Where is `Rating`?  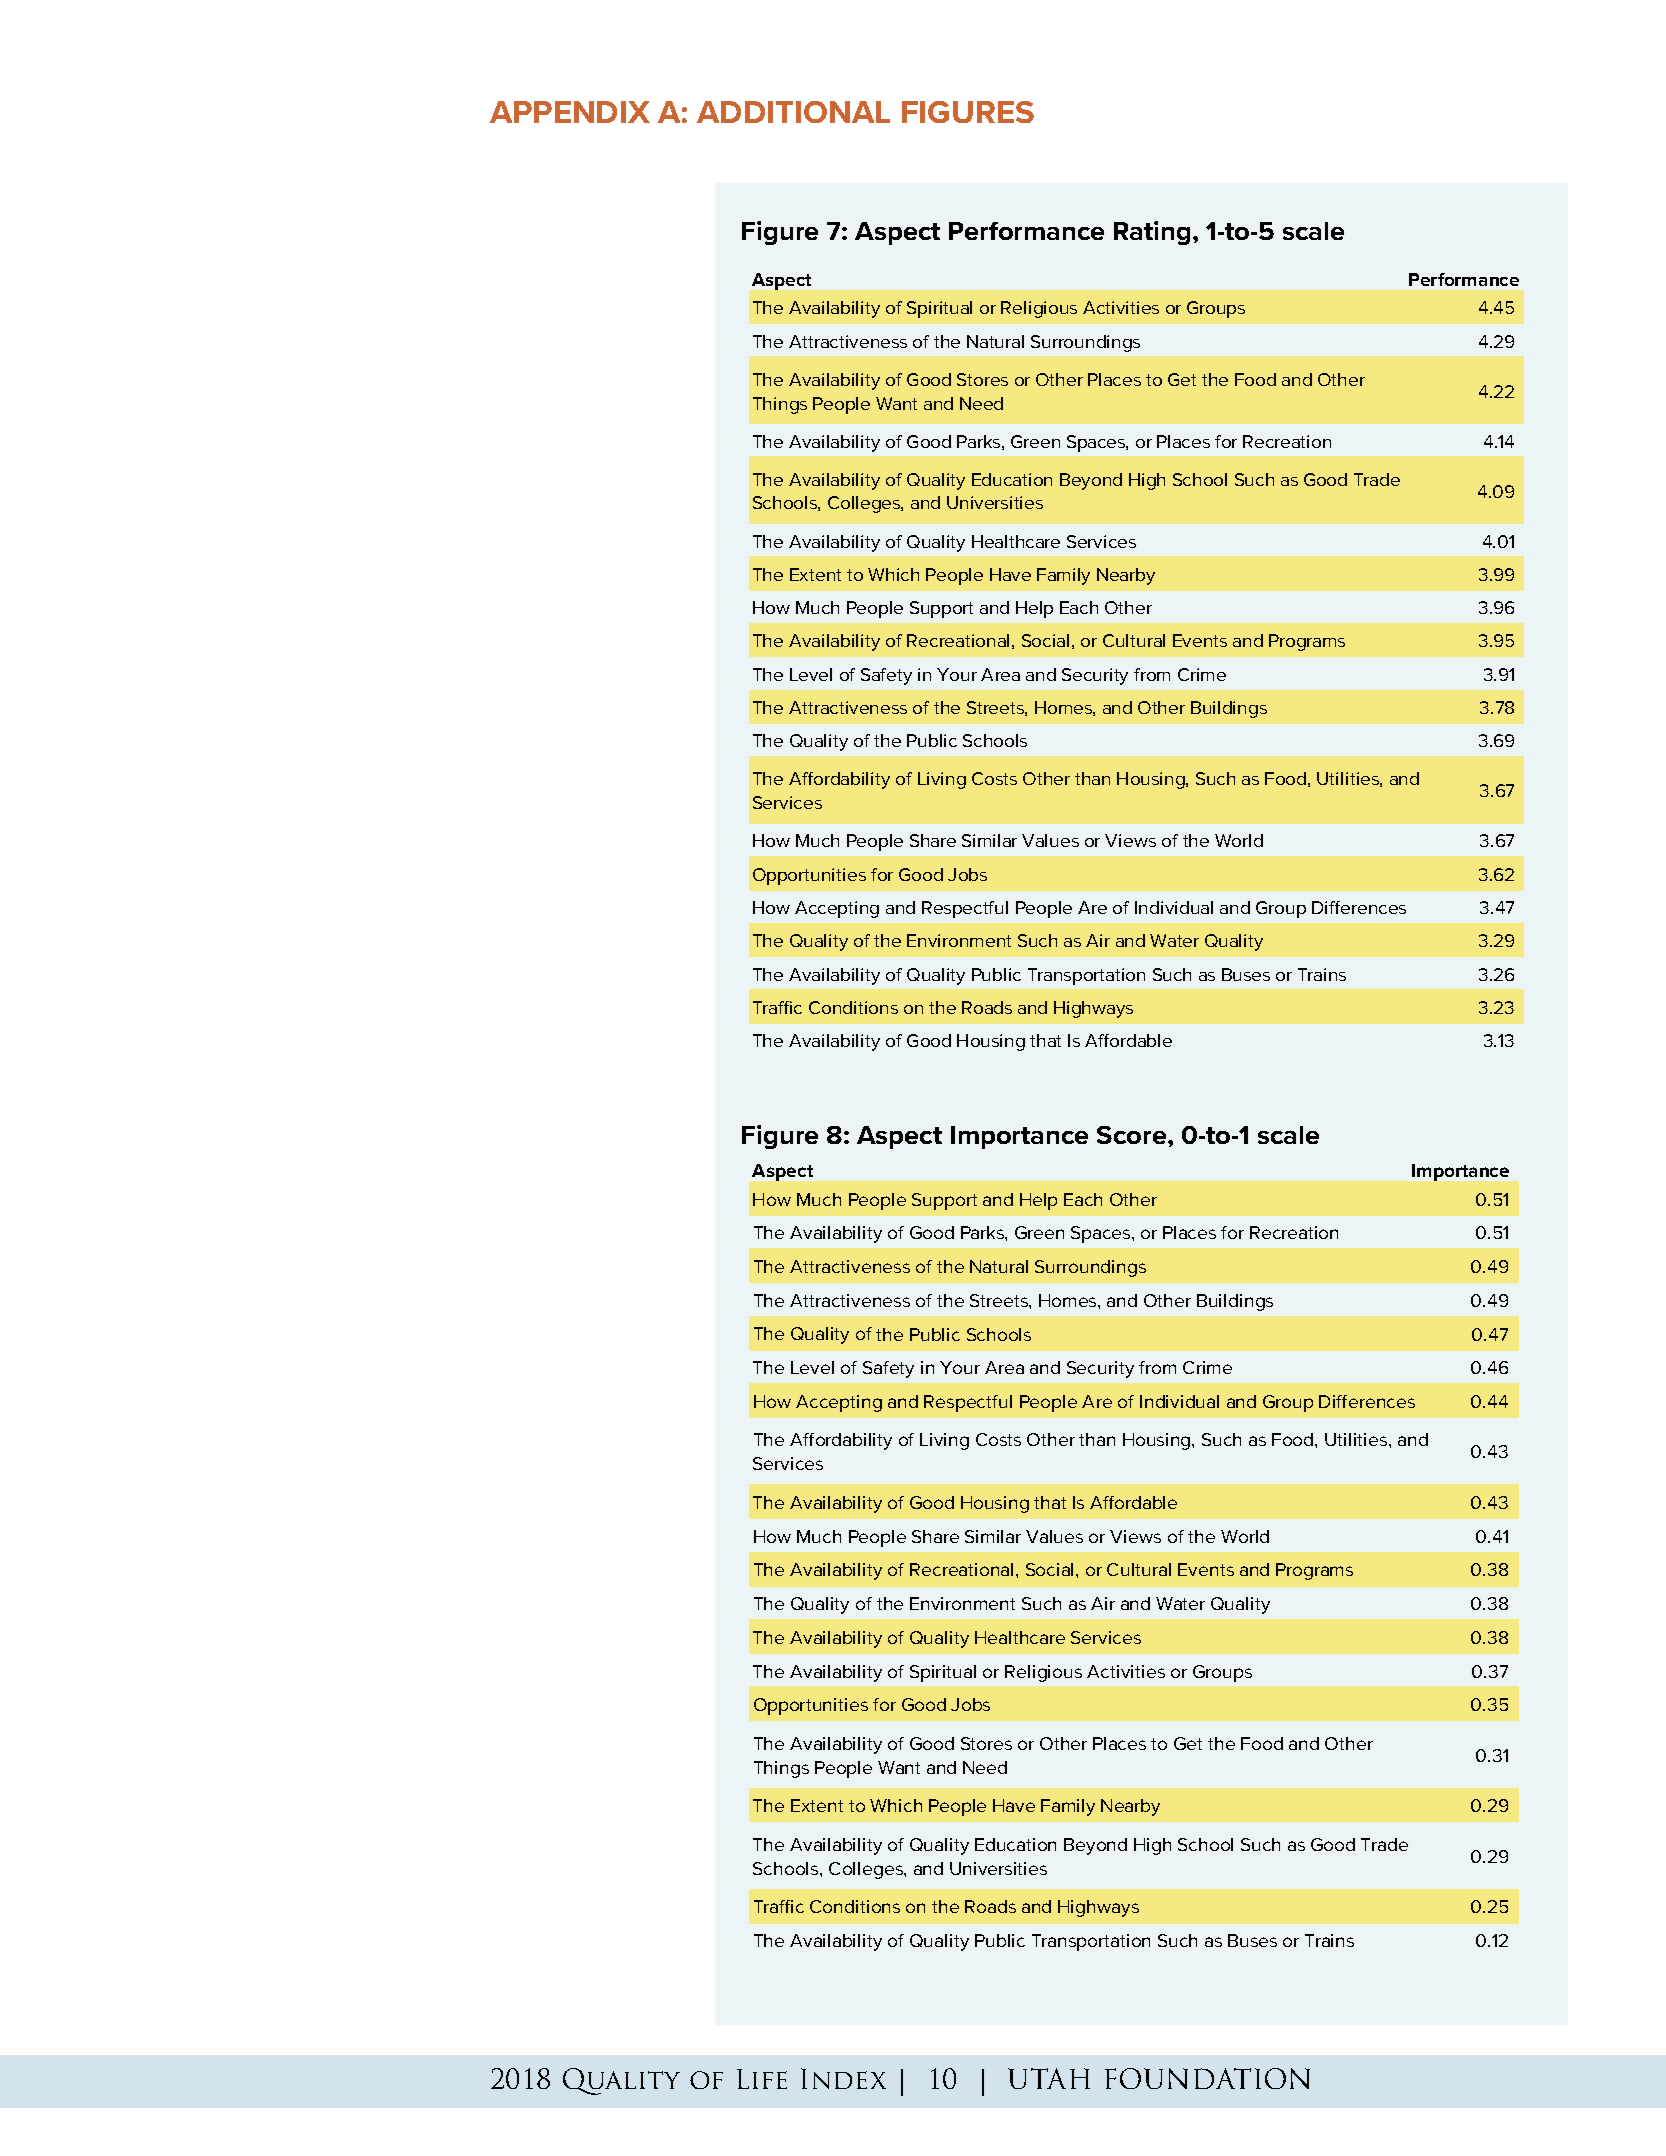
Rating is located at coordinates (1152, 233).
